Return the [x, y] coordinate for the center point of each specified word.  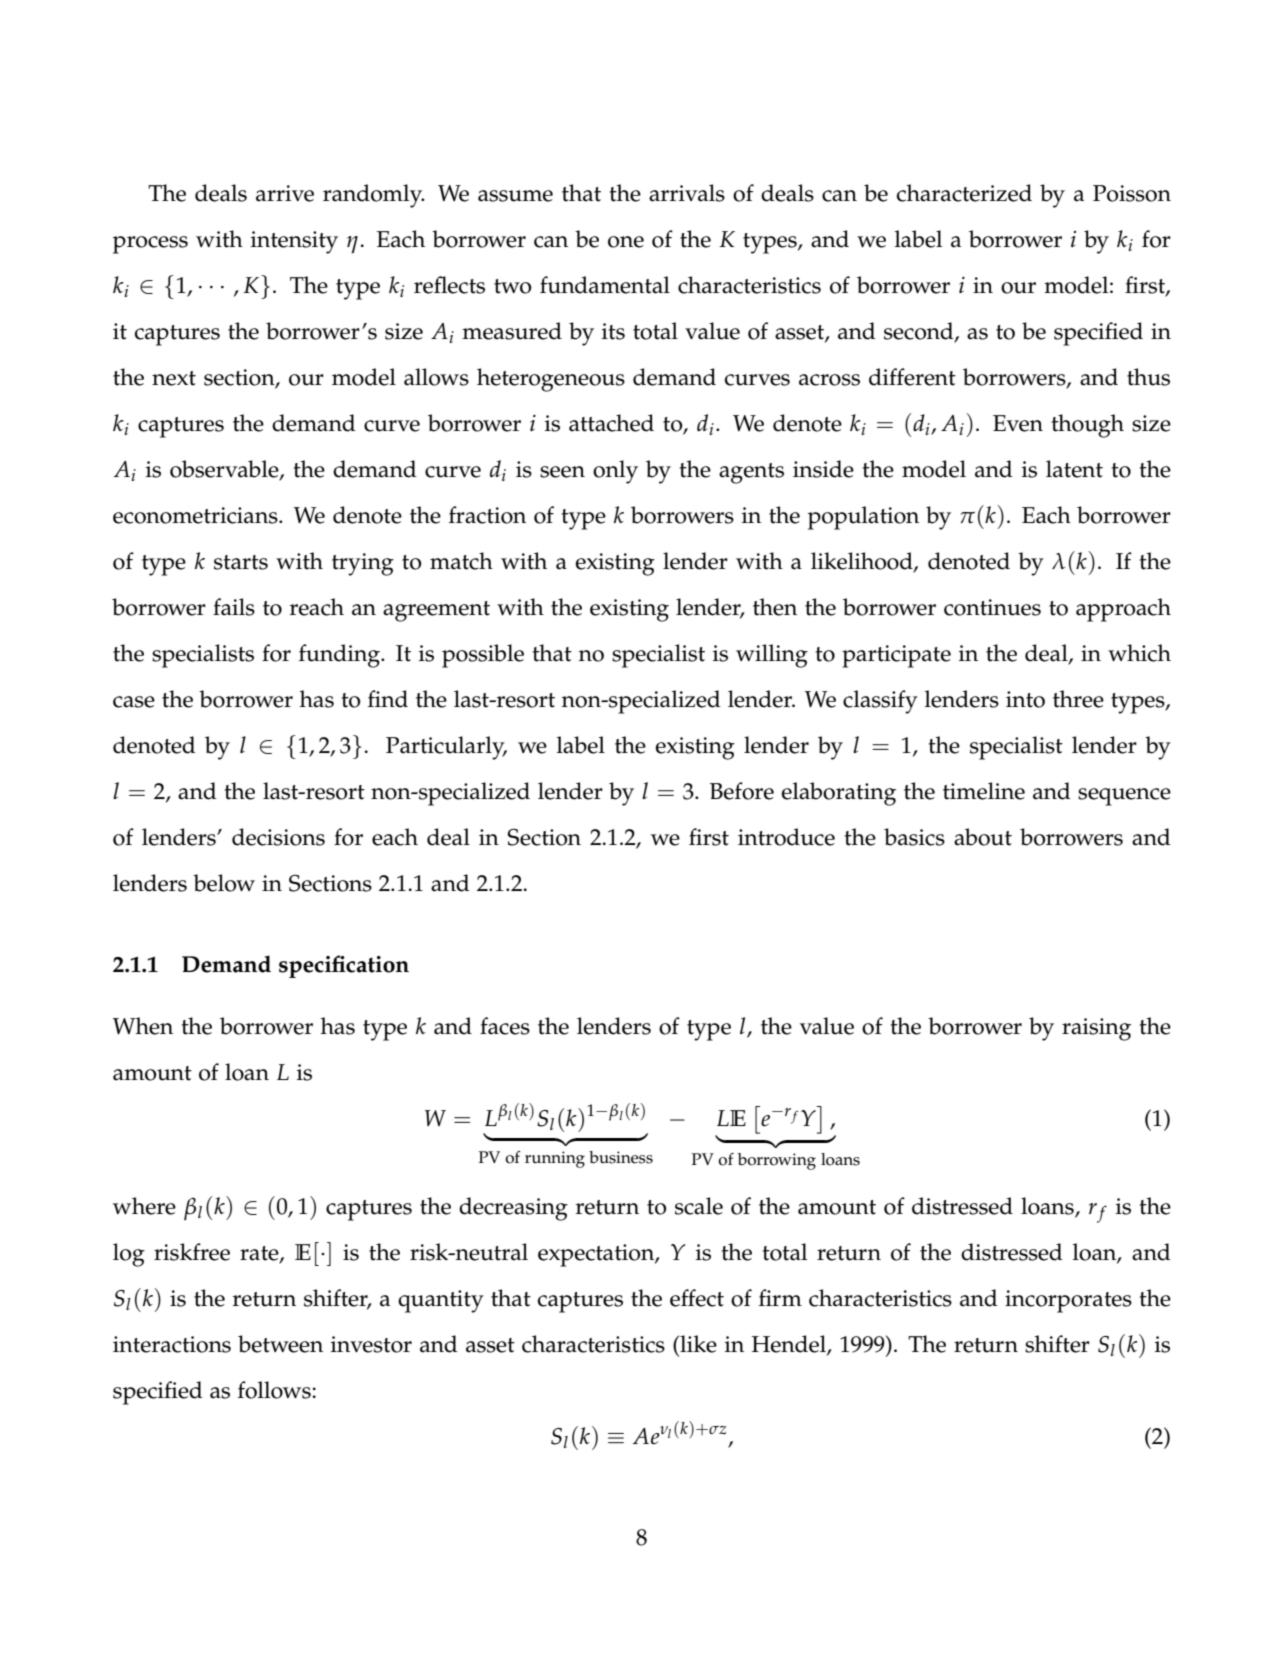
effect [697, 1298]
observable [225, 470]
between [280, 1344]
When [143, 1026]
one [626, 242]
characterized [964, 193]
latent [1074, 469]
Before [742, 791]
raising [1096, 1029]
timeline [984, 791]
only [615, 472]
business [621, 1157]
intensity [294, 242]
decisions [278, 837]
